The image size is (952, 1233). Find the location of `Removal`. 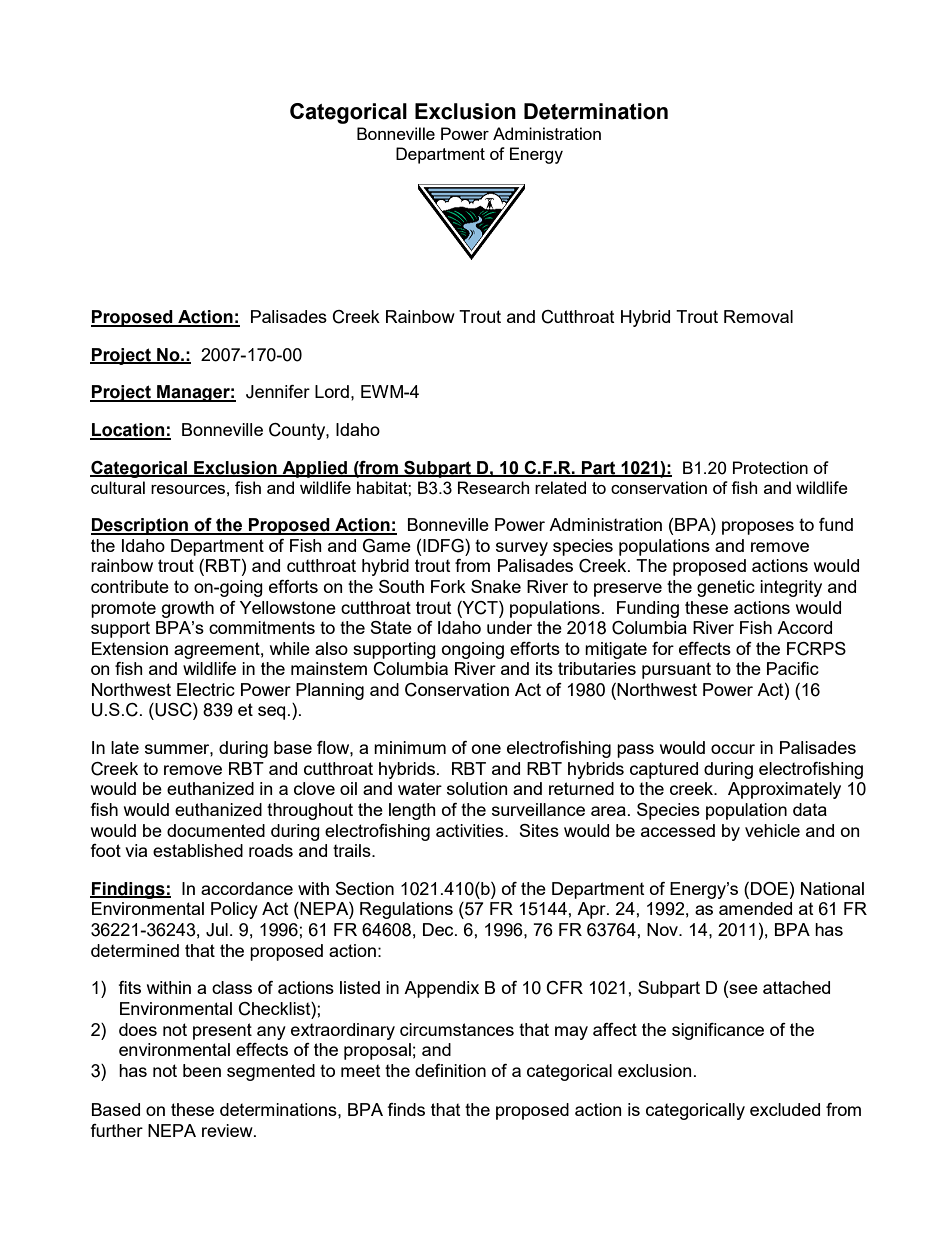

Removal is located at coordinates (758, 316).
